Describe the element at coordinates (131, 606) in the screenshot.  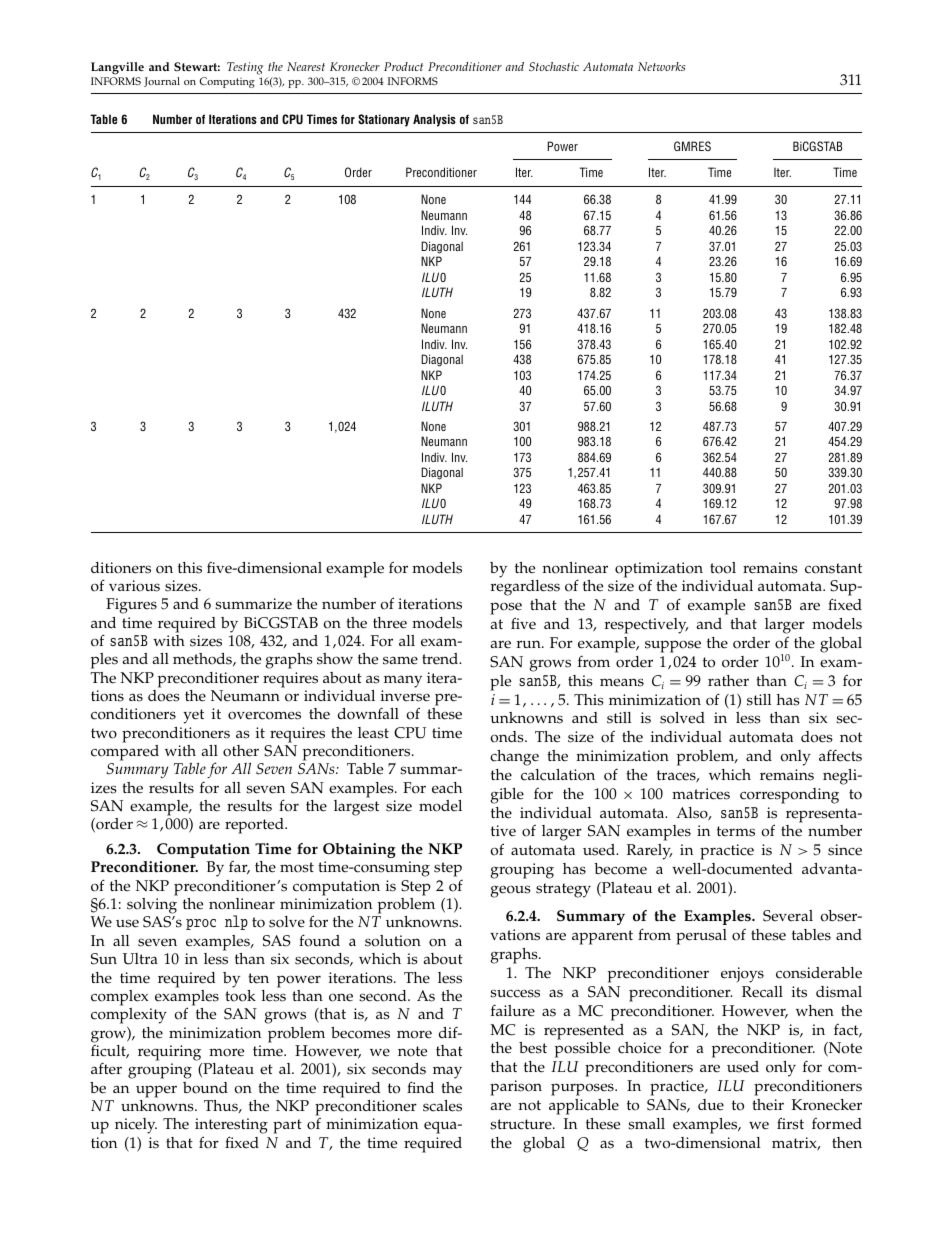
I see `Figures` at that location.
